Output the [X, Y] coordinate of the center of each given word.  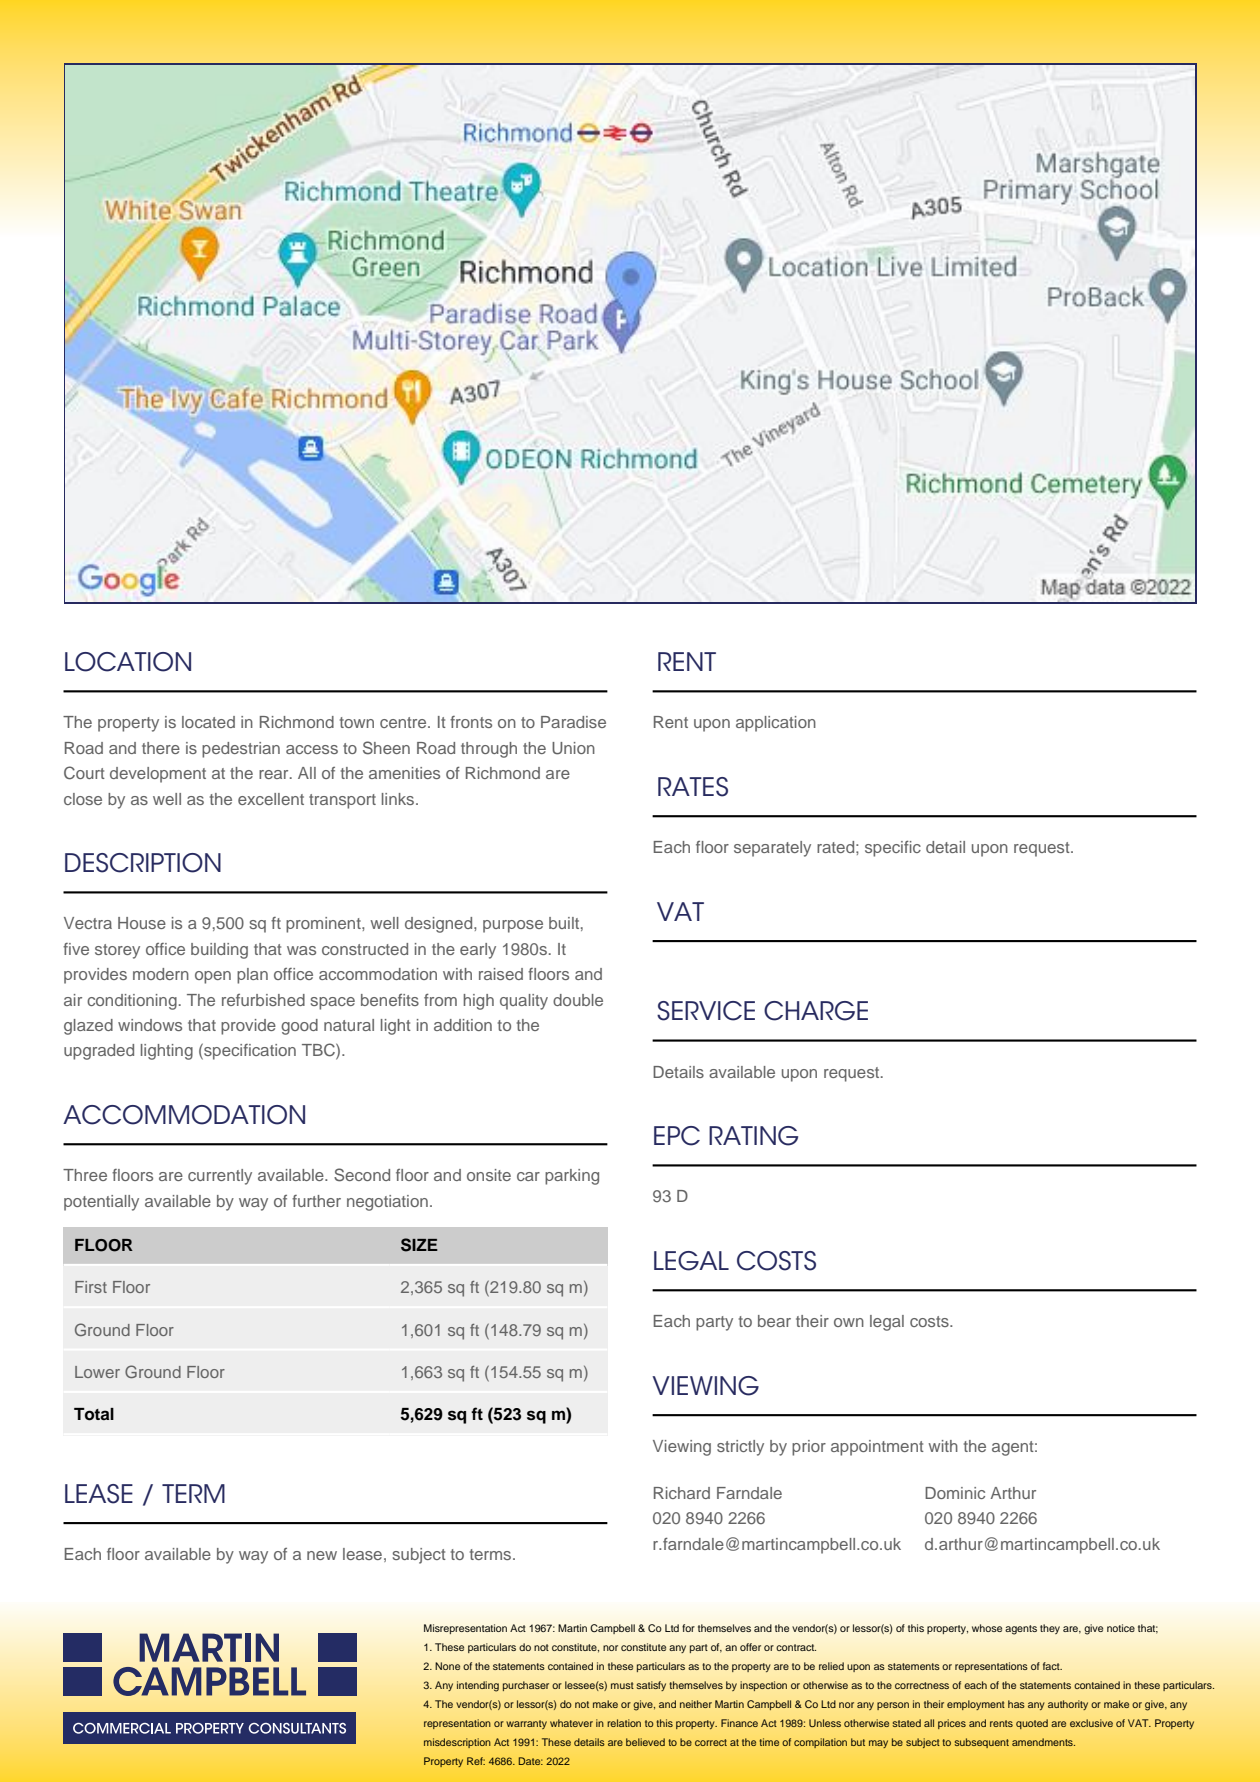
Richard [682, 1493]
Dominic [955, 1493]
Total [94, 1414]
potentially [101, 1203]
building [219, 951]
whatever [571, 1723]
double [578, 1000]
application [776, 724]
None [447, 1666]
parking [572, 1177]
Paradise [573, 722]
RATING [753, 1136]
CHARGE [816, 1011]
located [208, 722]
